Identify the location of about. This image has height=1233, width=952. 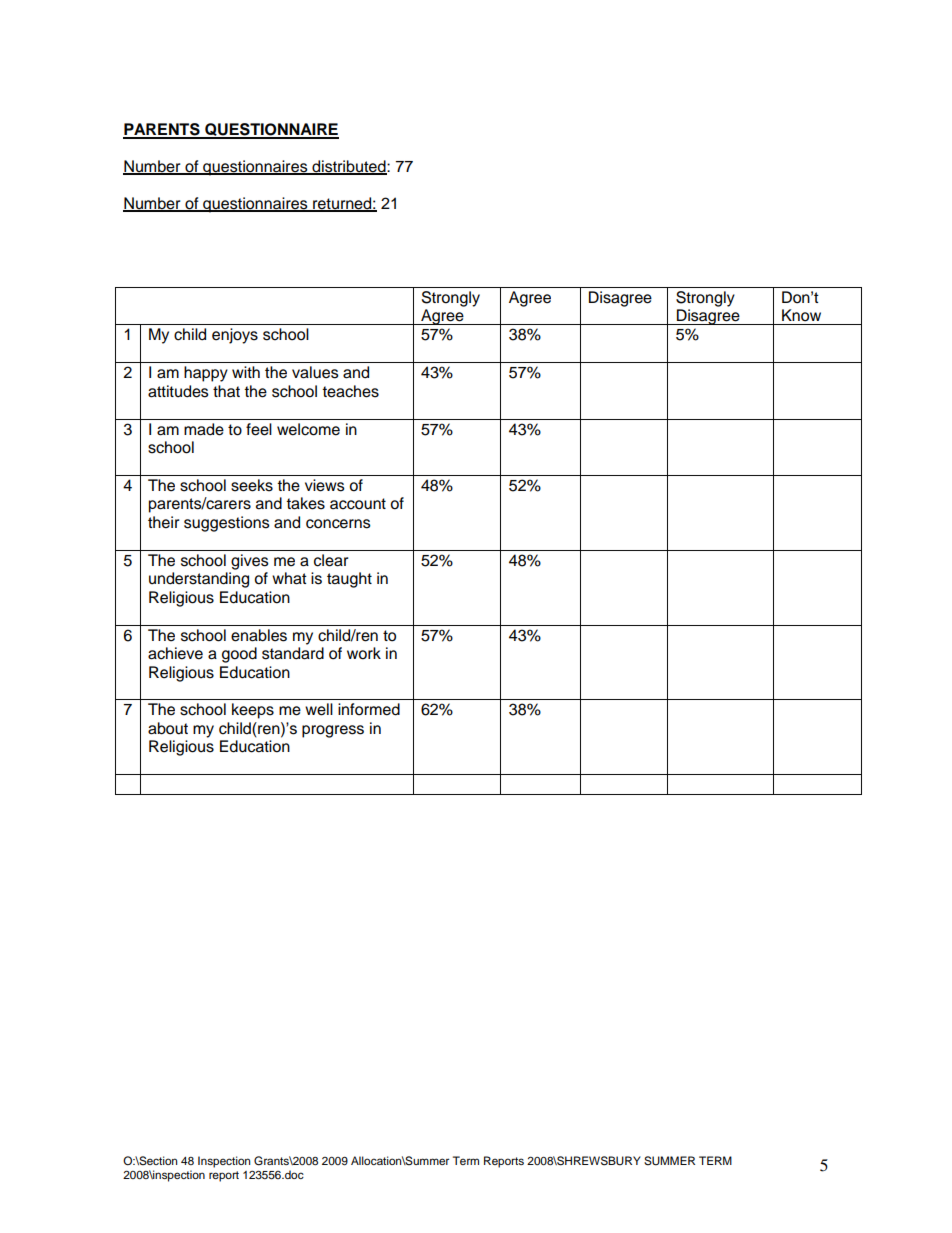
(168, 728).
